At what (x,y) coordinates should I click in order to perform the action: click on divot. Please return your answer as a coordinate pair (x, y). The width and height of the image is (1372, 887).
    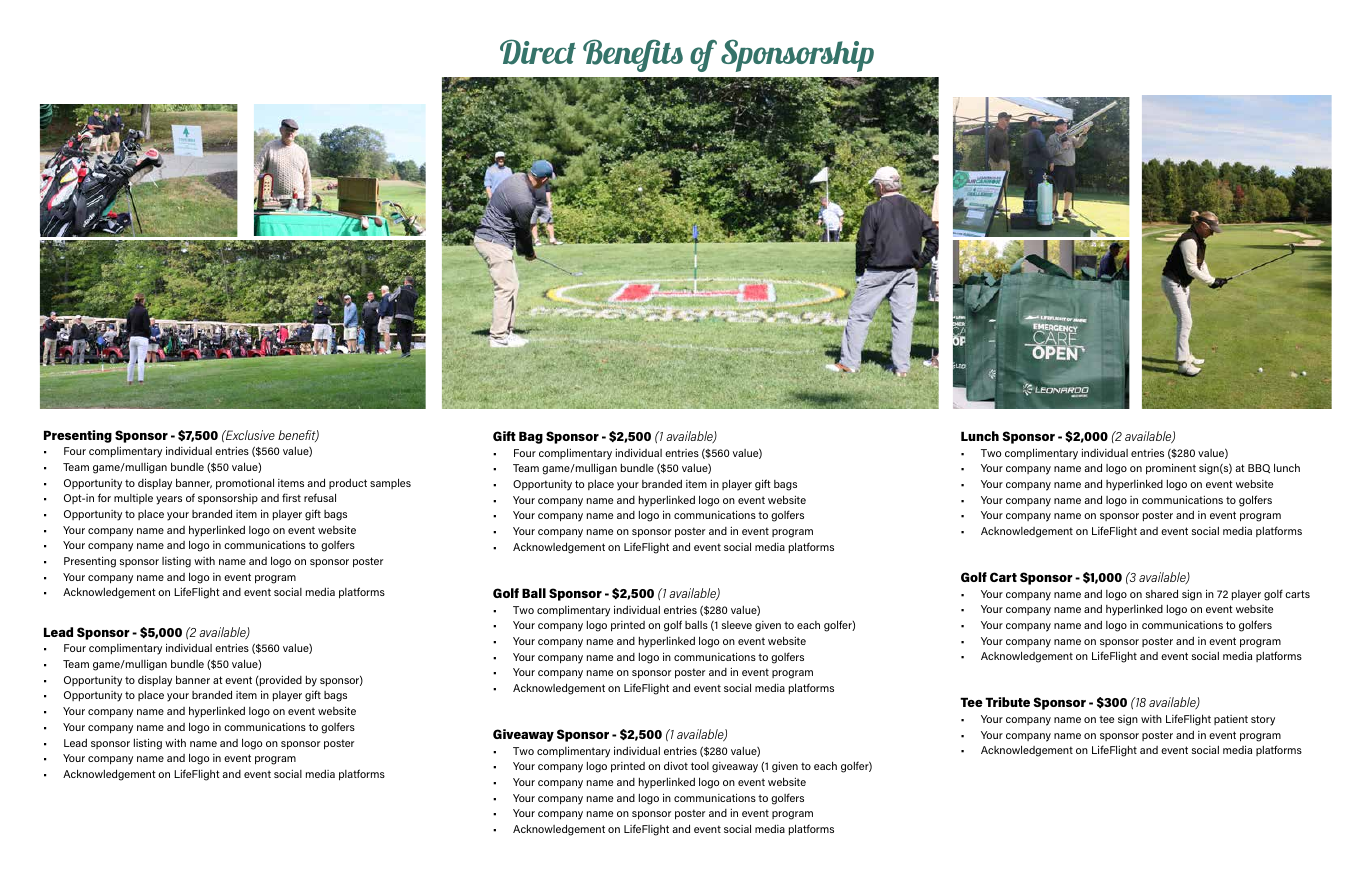
    Looking at the image, I should click on (676, 765).
